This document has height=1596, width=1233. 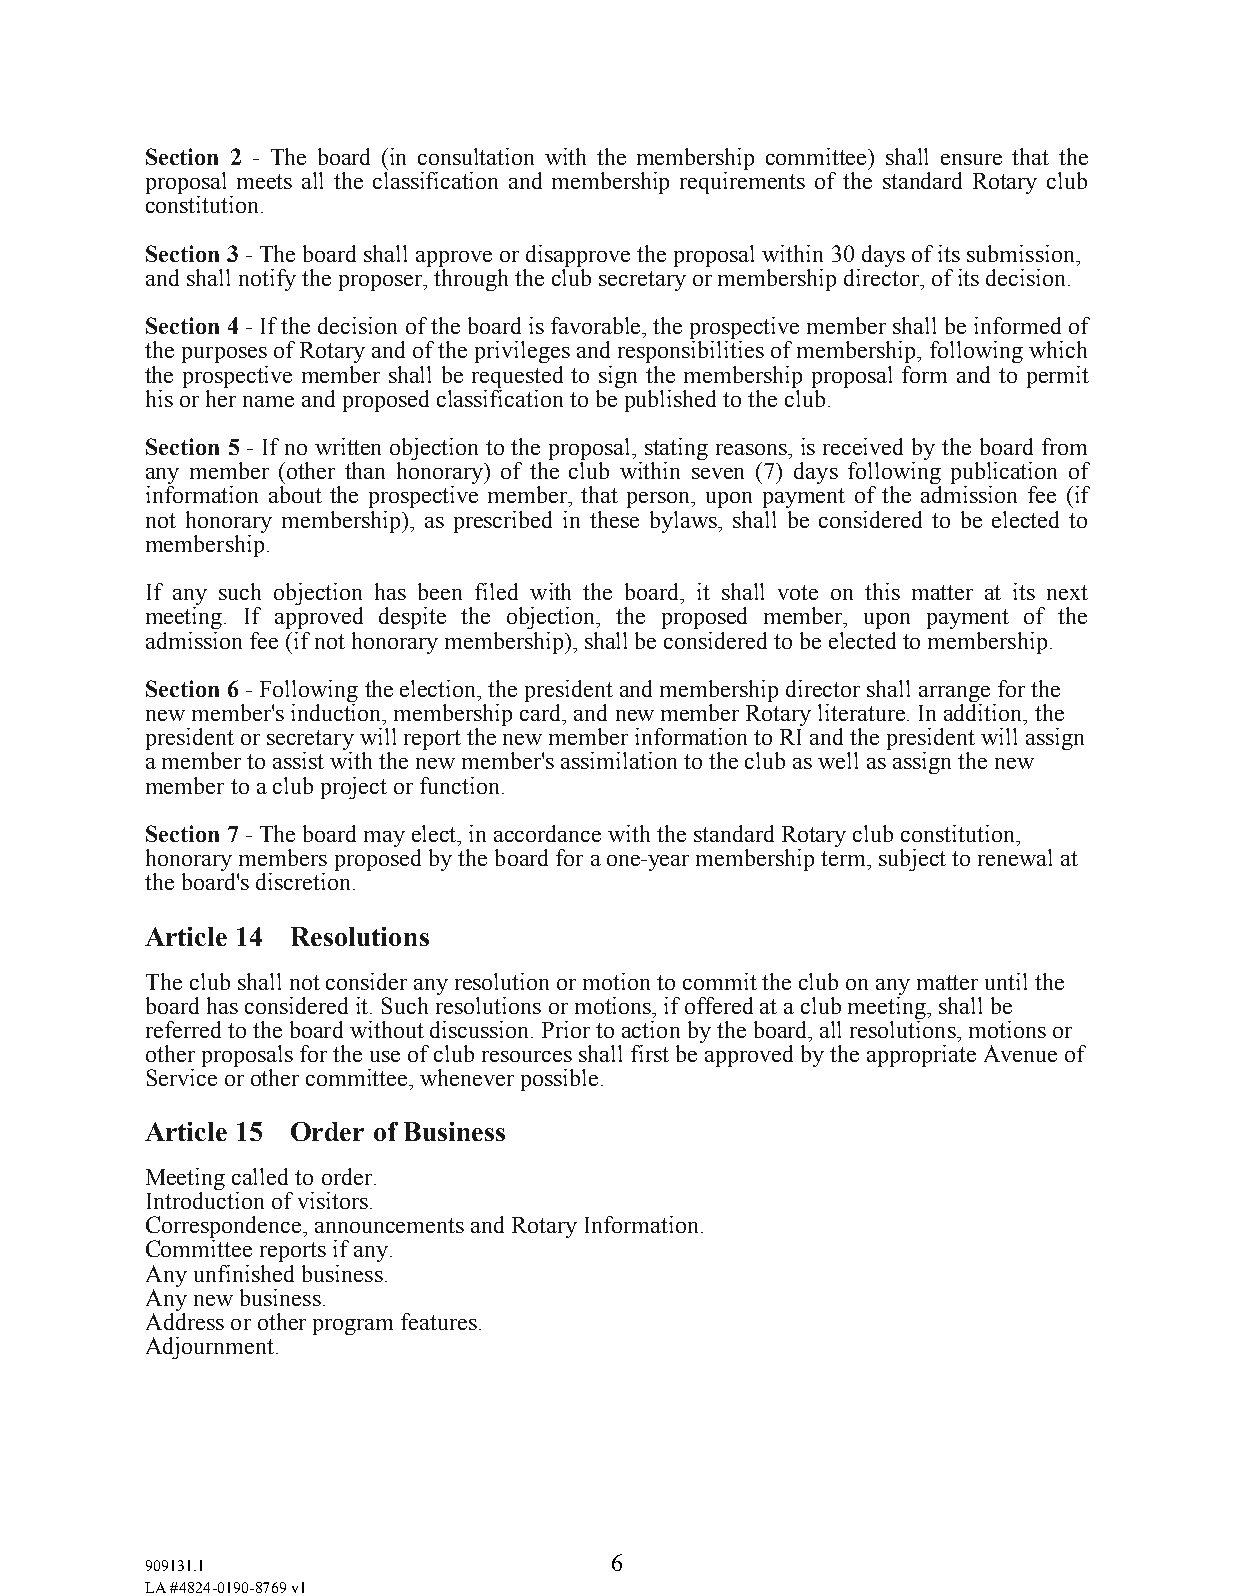 I want to click on publication, so click(x=1004, y=474).
